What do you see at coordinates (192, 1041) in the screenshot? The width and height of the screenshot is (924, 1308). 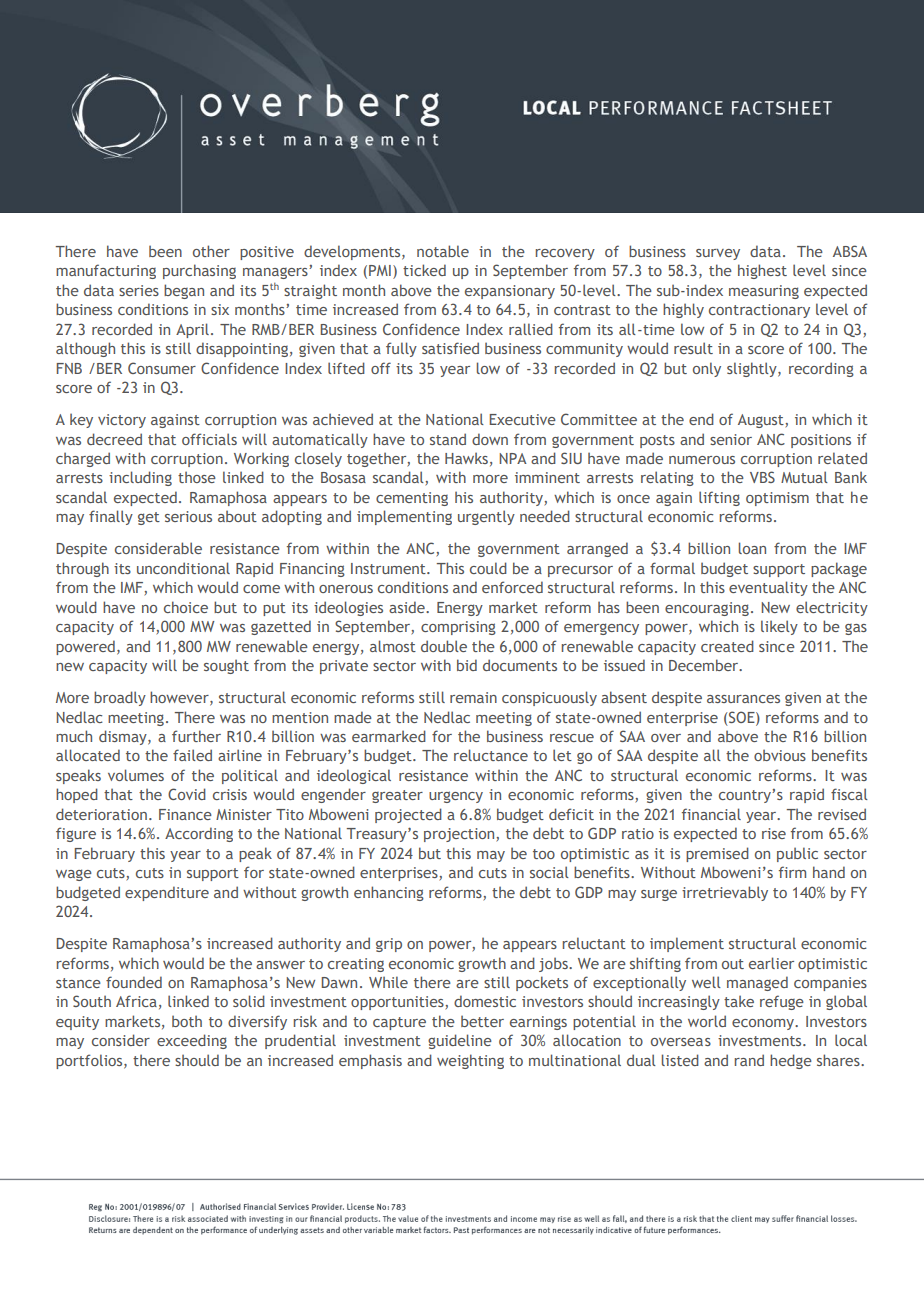 I see `exceeding` at bounding box center [192, 1041].
